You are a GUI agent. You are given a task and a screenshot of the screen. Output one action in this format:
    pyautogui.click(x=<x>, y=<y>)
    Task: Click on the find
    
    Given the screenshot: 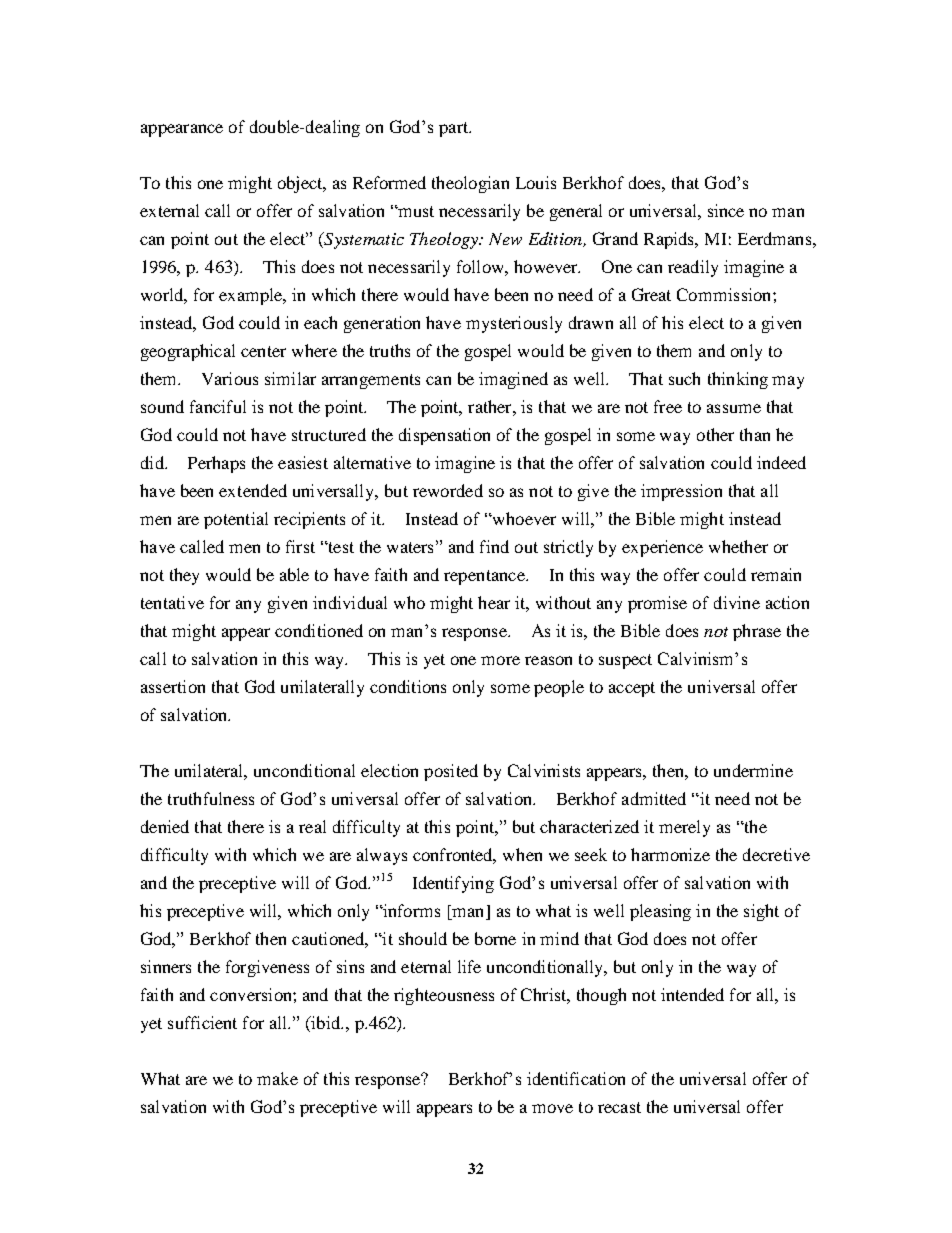 What is the action you would take?
    pyautogui.click(x=494, y=546)
